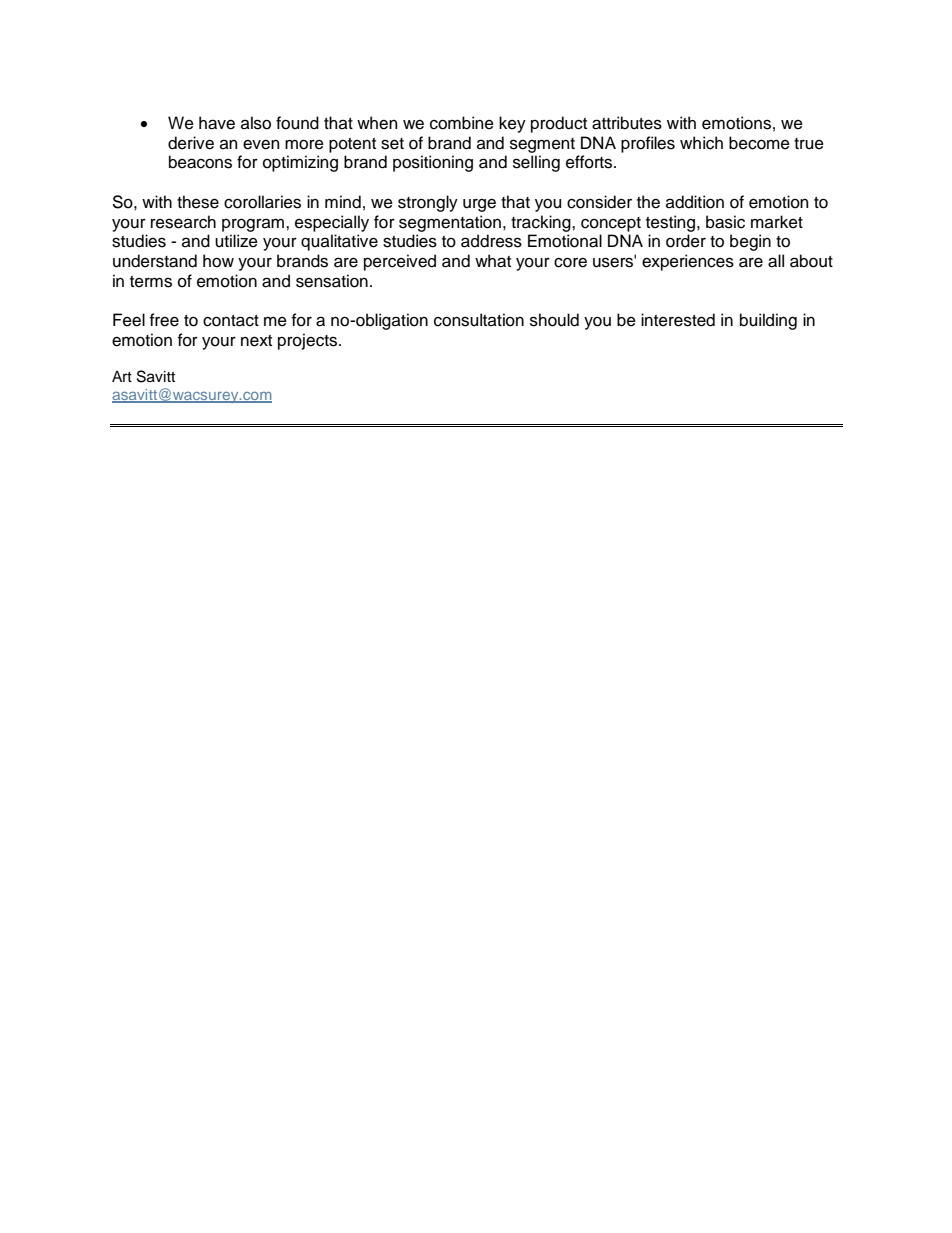 This page has width=952, height=1233. Describe the element at coordinates (462, 123) in the page. I see `combine` at that location.
